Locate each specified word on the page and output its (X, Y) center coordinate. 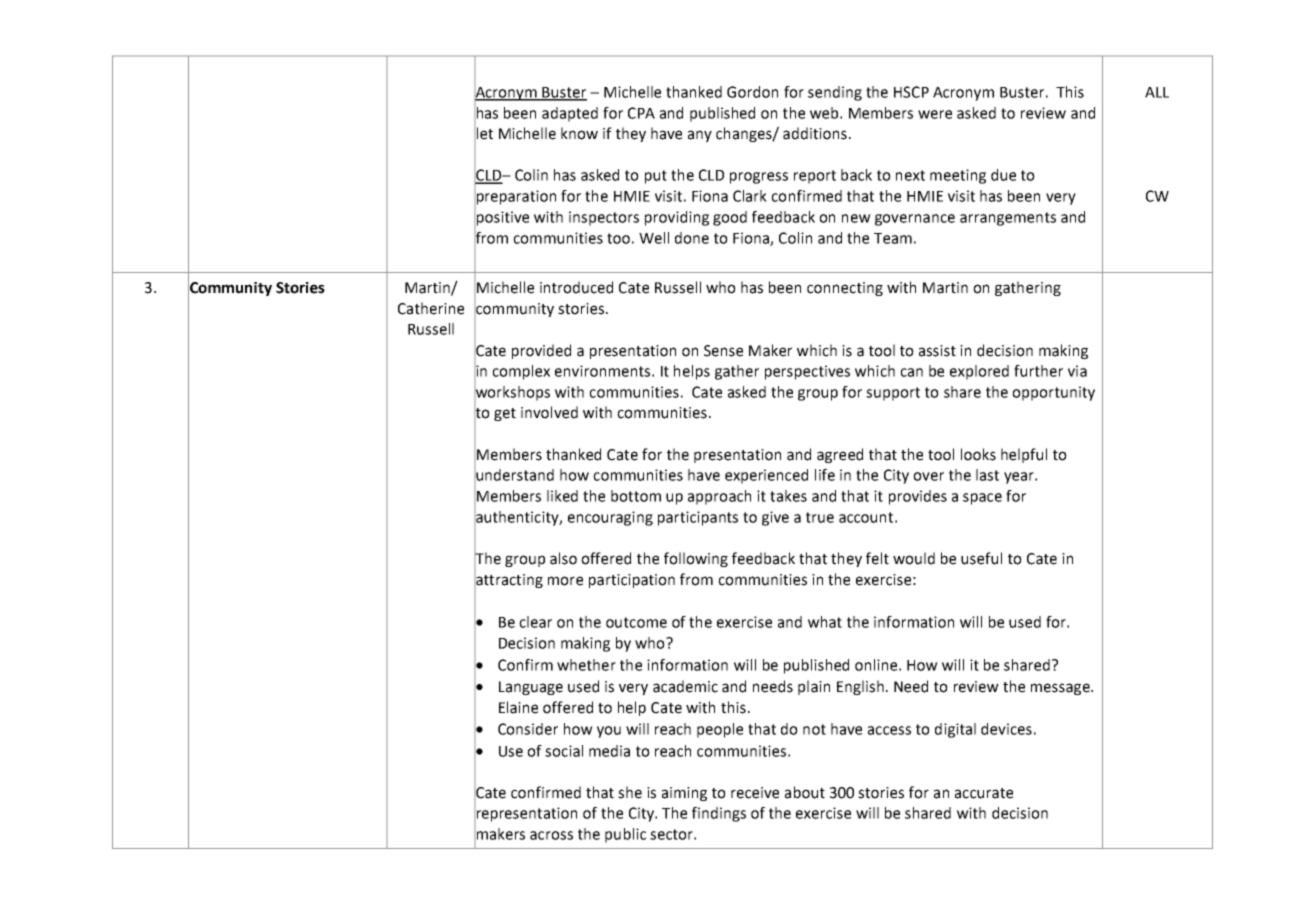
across (551, 835)
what (825, 622)
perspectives (807, 372)
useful (981, 558)
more (565, 581)
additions (815, 133)
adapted (570, 114)
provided (541, 351)
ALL (1157, 92)
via (1077, 371)
